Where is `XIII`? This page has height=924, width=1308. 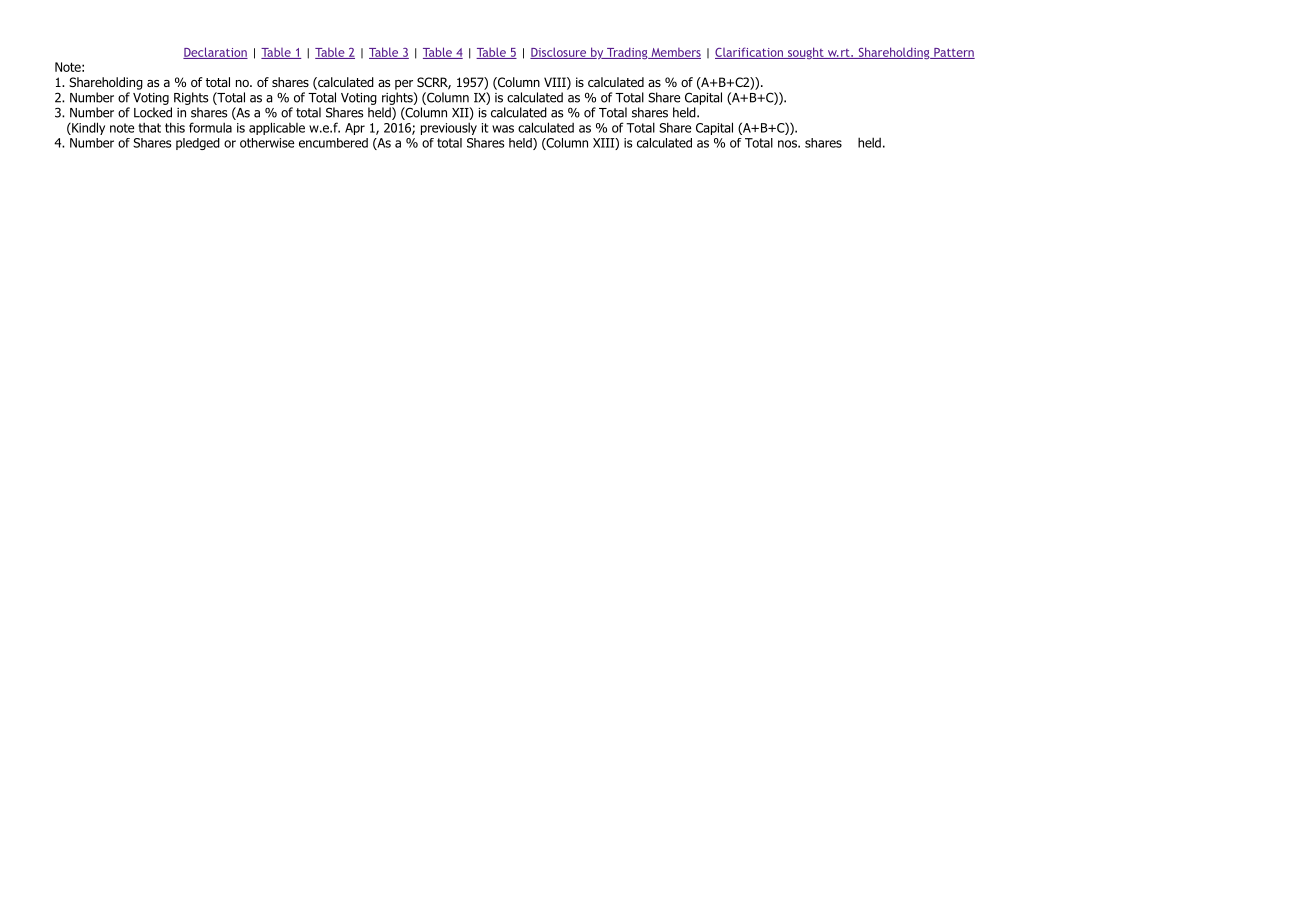
XIII is located at coordinates (604, 144).
